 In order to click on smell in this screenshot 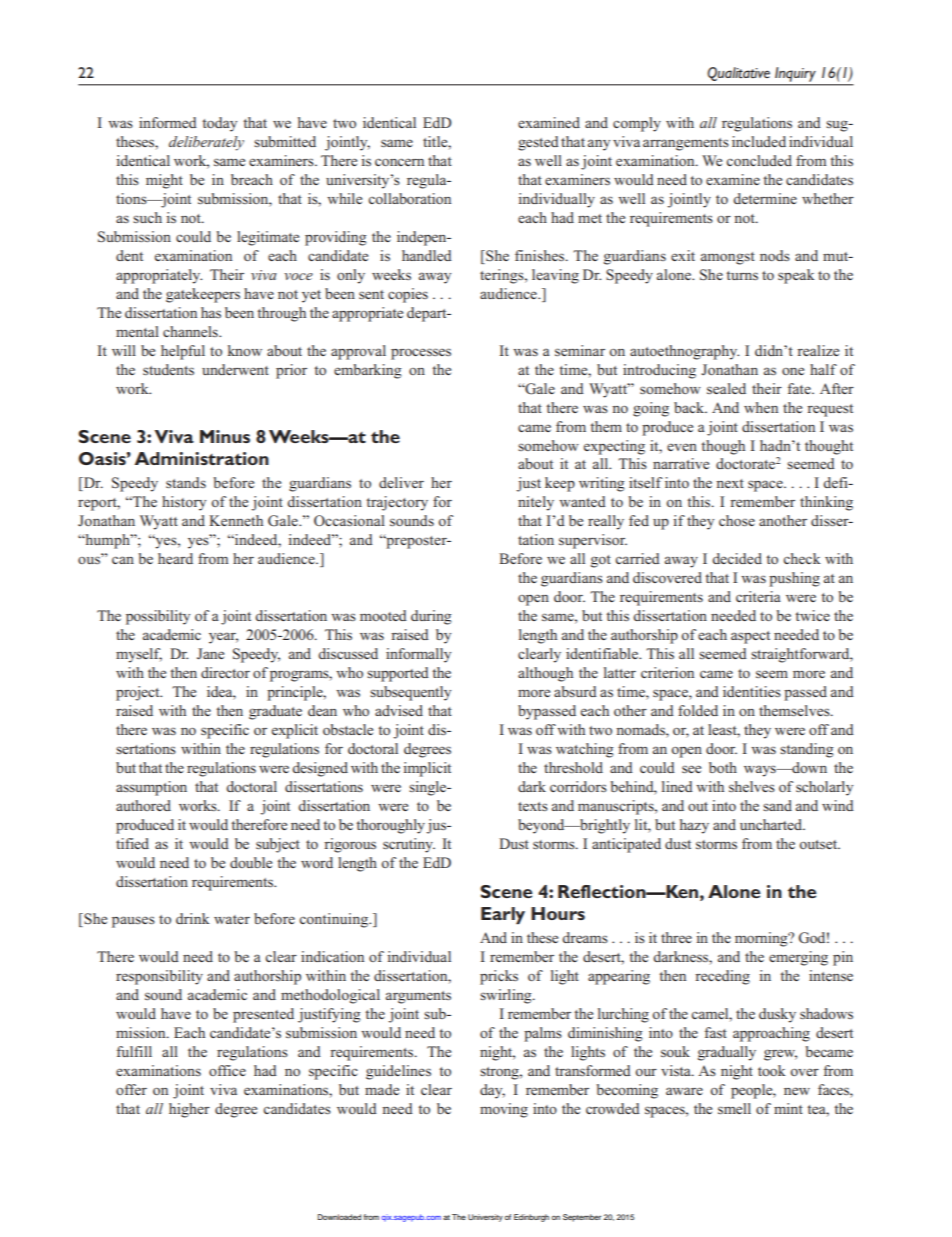, I will do `click(734, 1108)`.
